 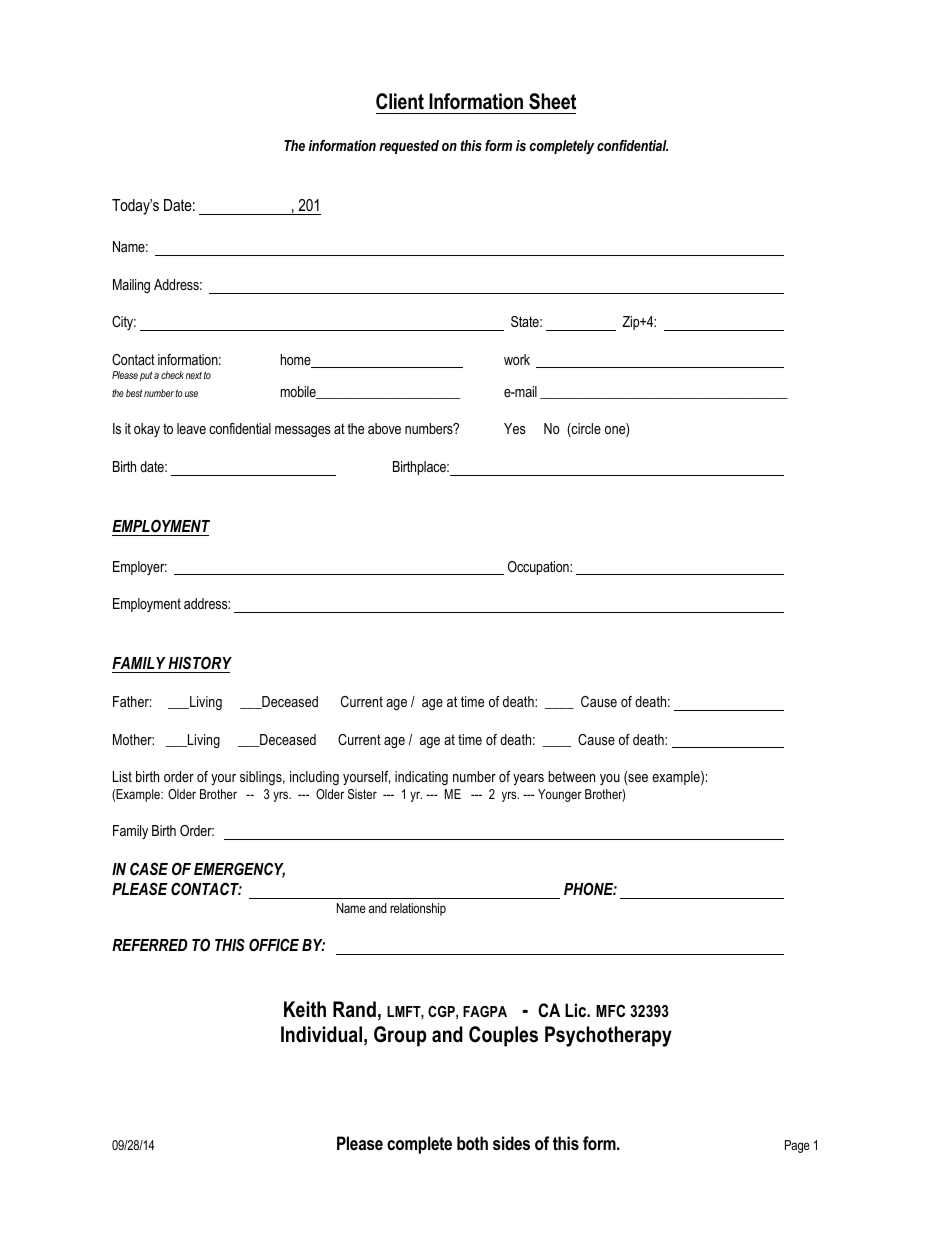 I want to click on next, so click(x=194, y=375).
